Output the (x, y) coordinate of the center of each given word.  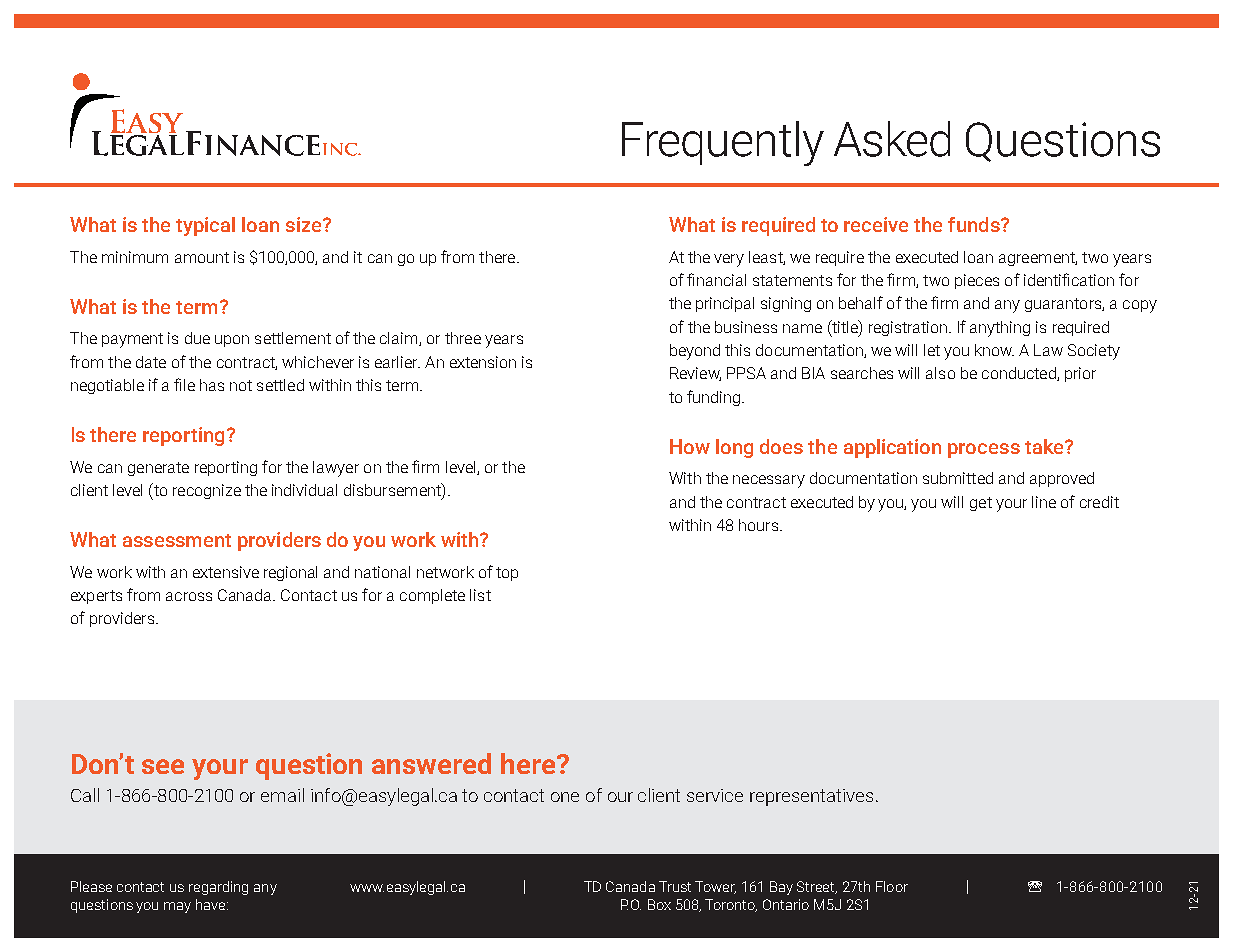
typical (205, 226)
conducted (1020, 374)
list (480, 595)
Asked (892, 139)
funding (715, 398)
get (981, 504)
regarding (218, 888)
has (212, 385)
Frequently (723, 143)
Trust (675, 886)
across (189, 596)
